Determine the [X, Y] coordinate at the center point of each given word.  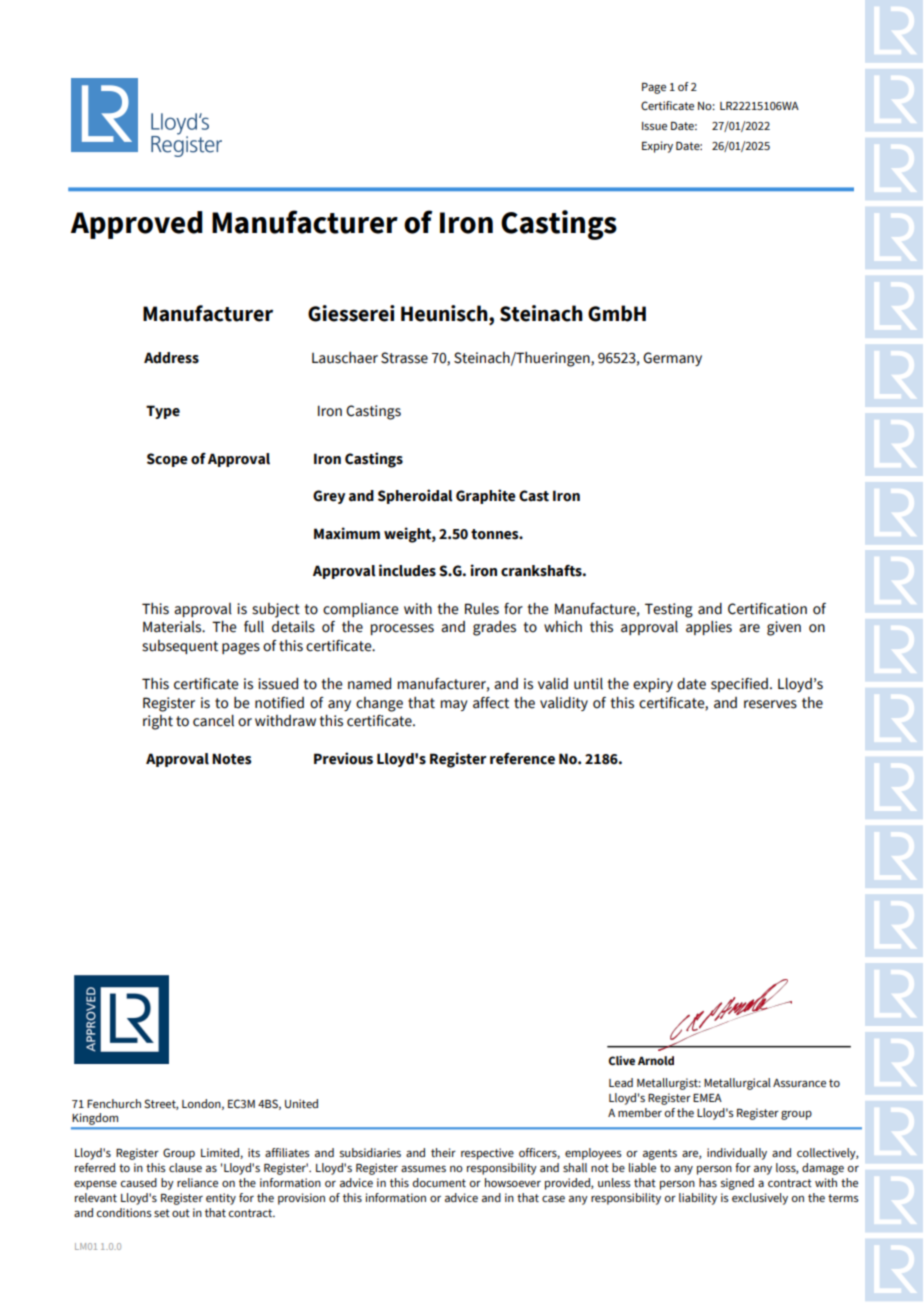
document [439, 1182]
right [158, 722]
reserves [770, 704]
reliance [197, 1182]
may [454, 705]
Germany [672, 359]
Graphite [486, 496]
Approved [137, 225]
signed [737, 1184]
